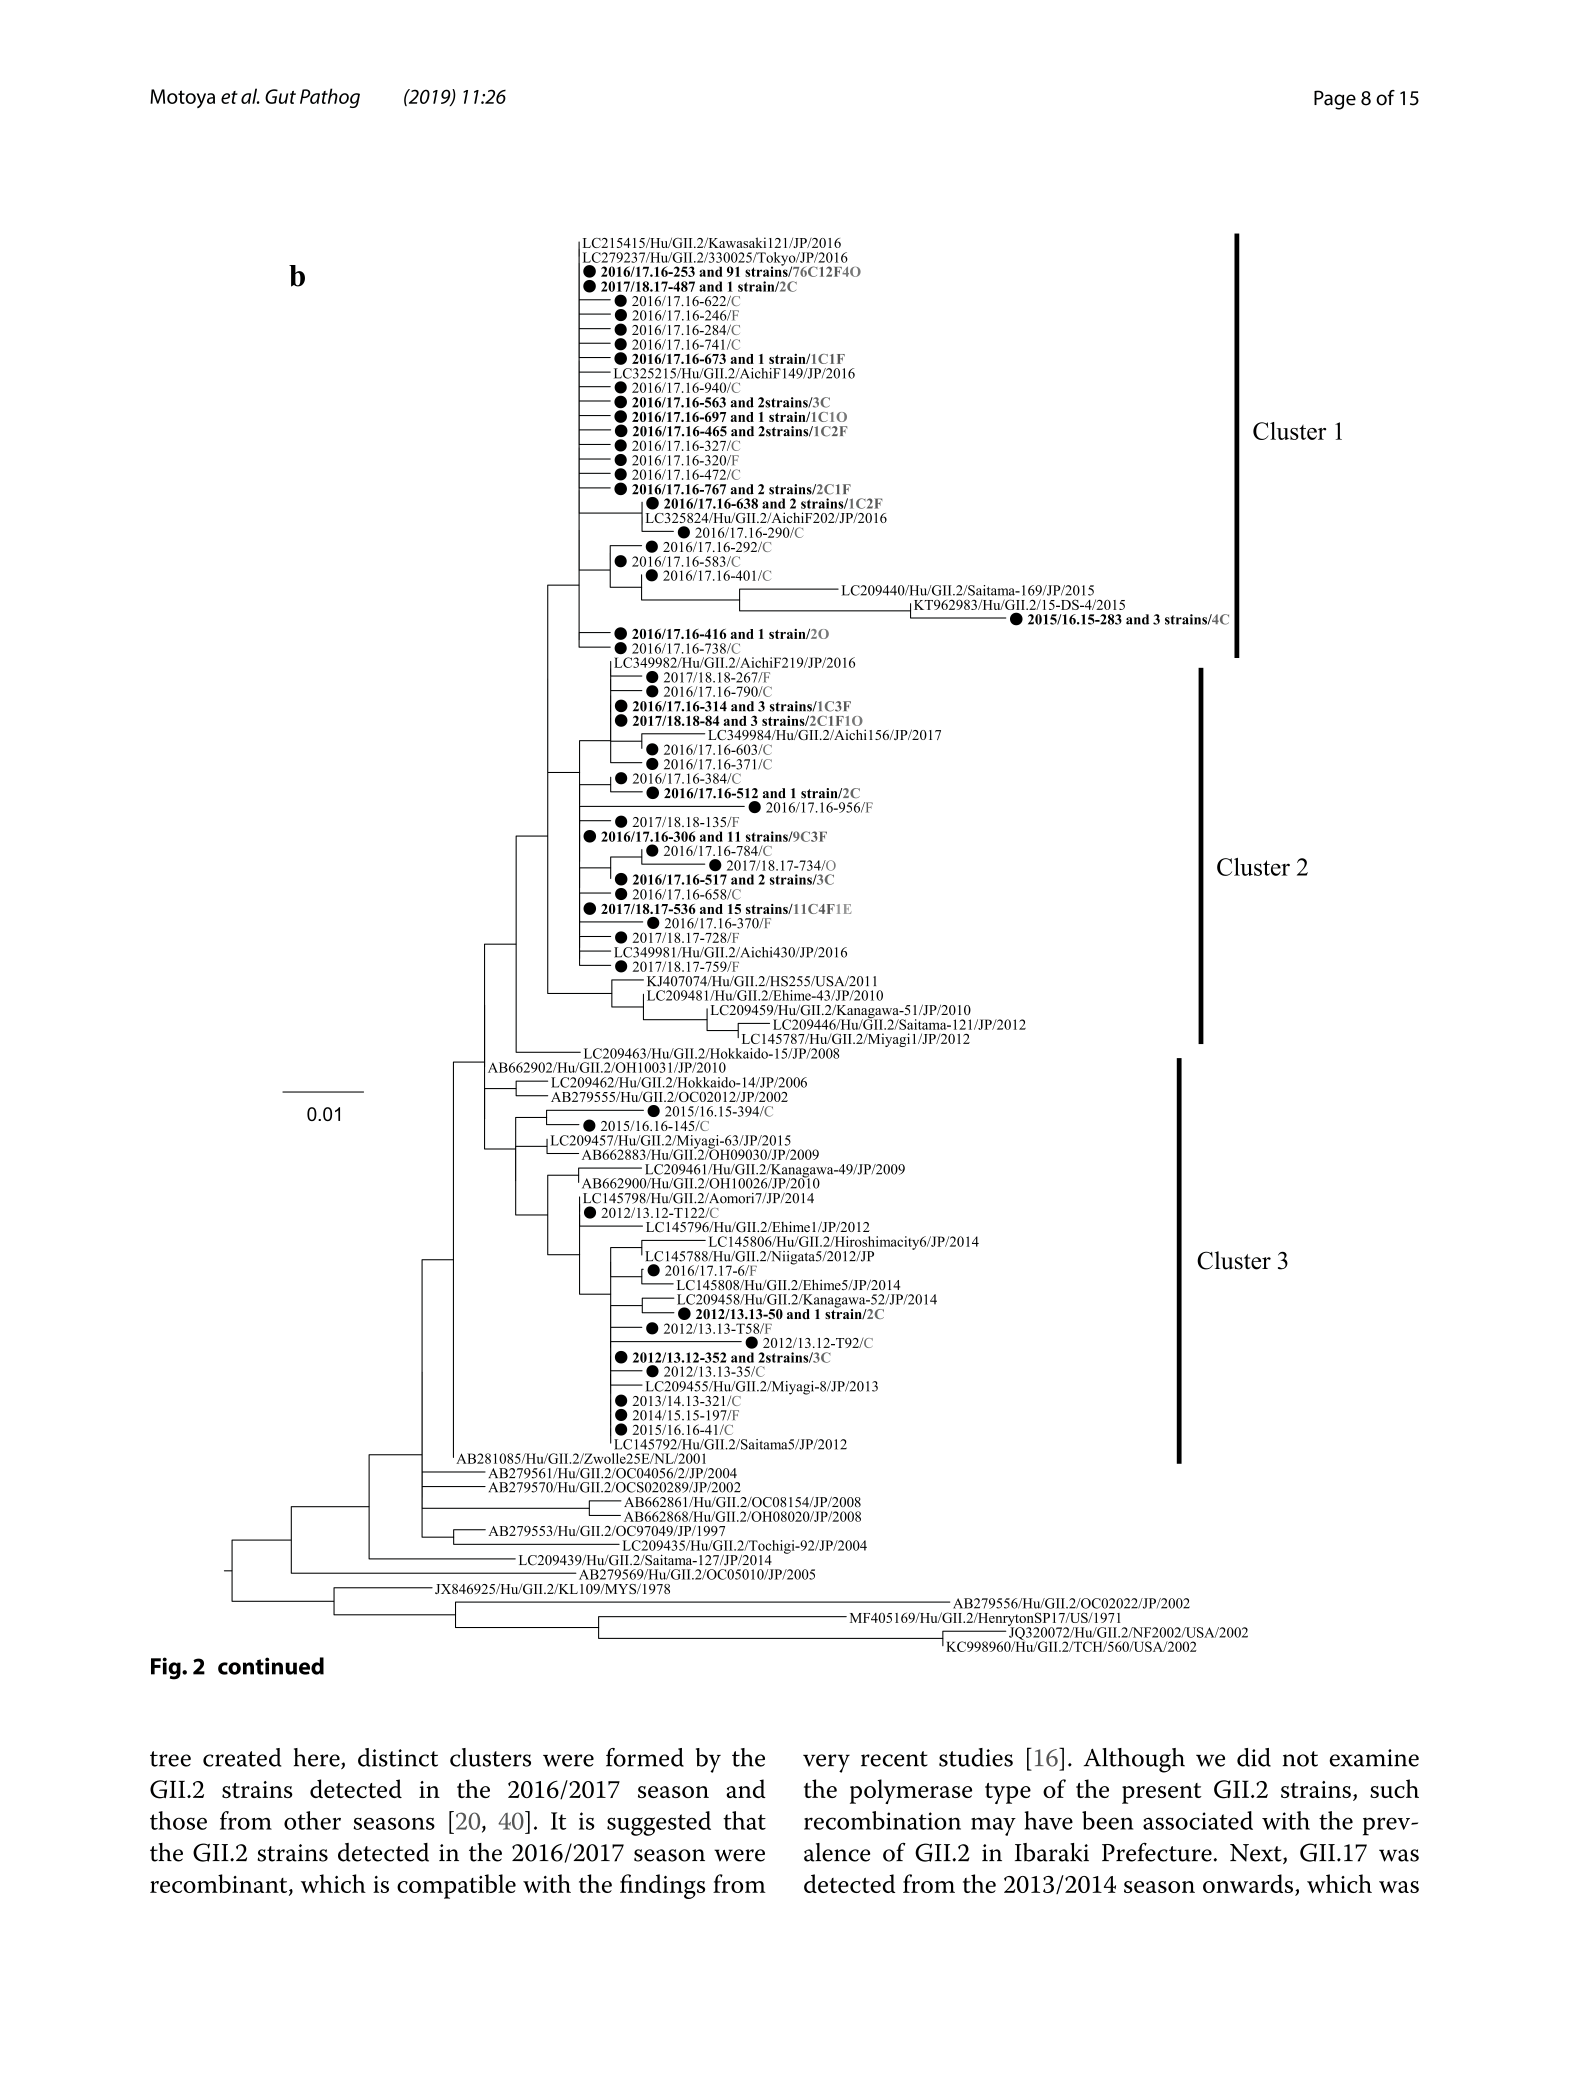  I want to click on other, so click(312, 1820).
